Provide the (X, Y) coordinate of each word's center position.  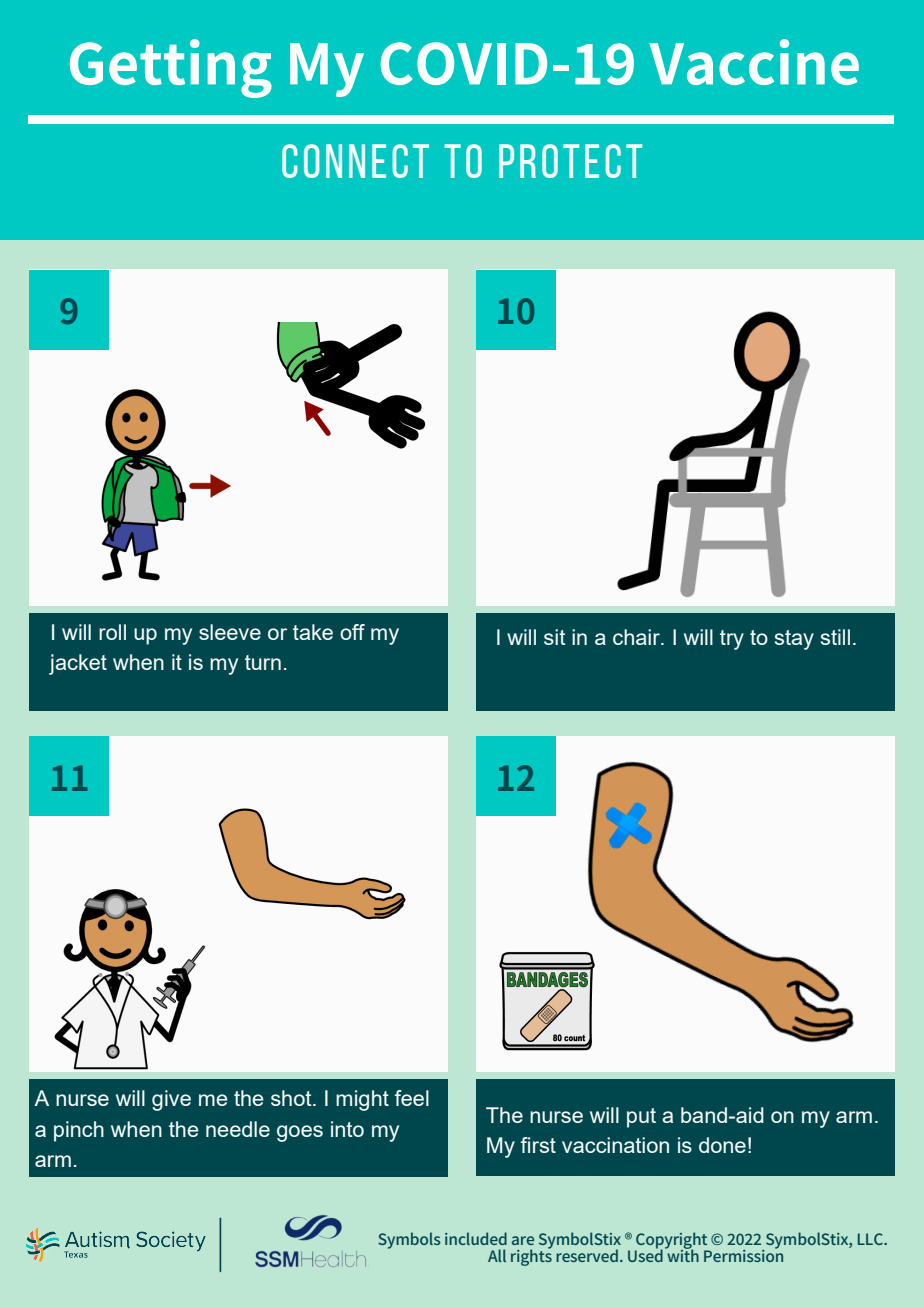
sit (554, 637)
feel (412, 1098)
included (476, 1238)
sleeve (230, 632)
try (732, 640)
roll (112, 632)
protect (570, 161)
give (171, 1100)
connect (355, 161)
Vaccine (754, 62)
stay (794, 640)
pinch (79, 1131)
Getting (171, 68)
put (641, 1118)
